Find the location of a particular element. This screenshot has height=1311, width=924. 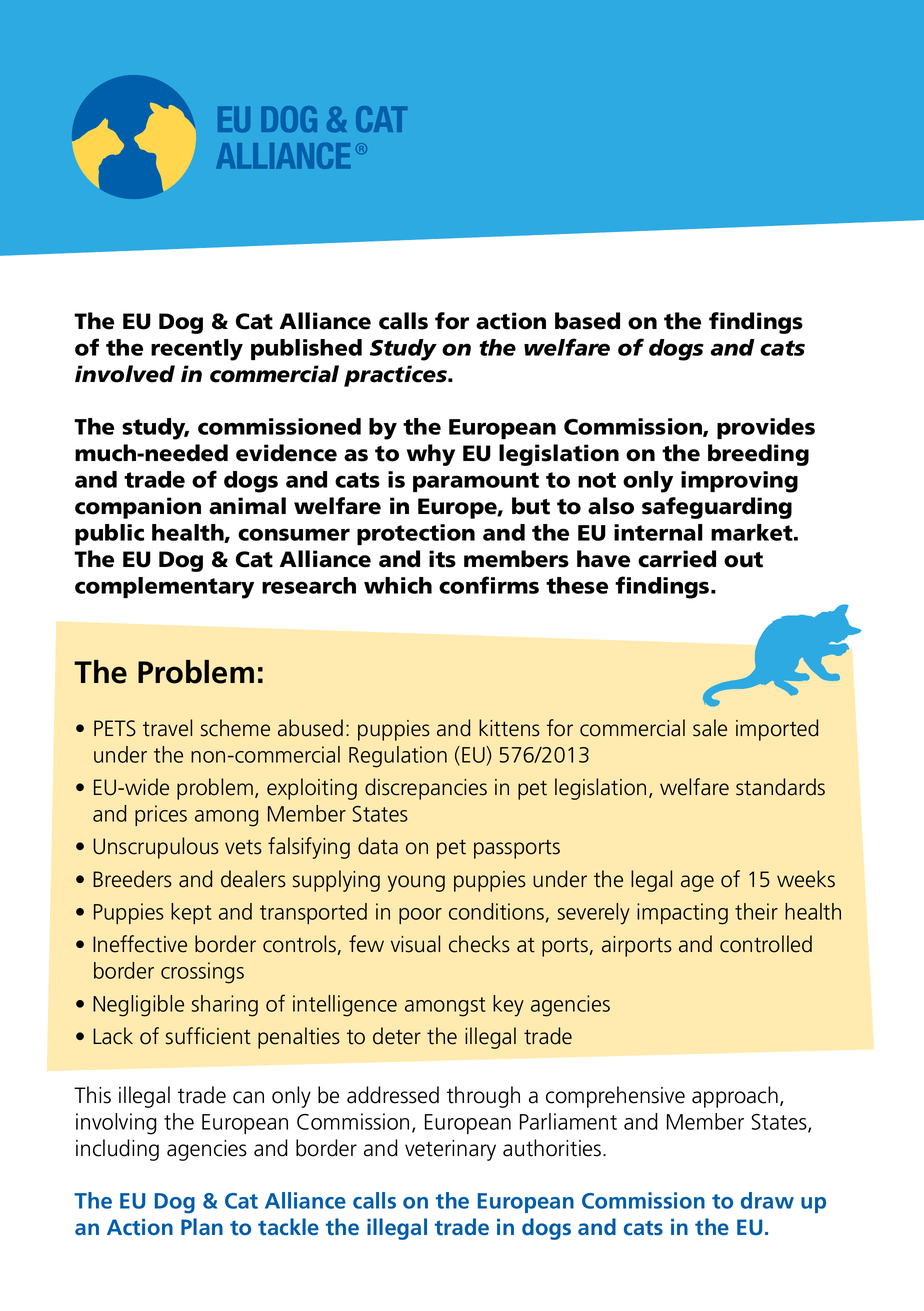

standards is located at coordinates (780, 787).
